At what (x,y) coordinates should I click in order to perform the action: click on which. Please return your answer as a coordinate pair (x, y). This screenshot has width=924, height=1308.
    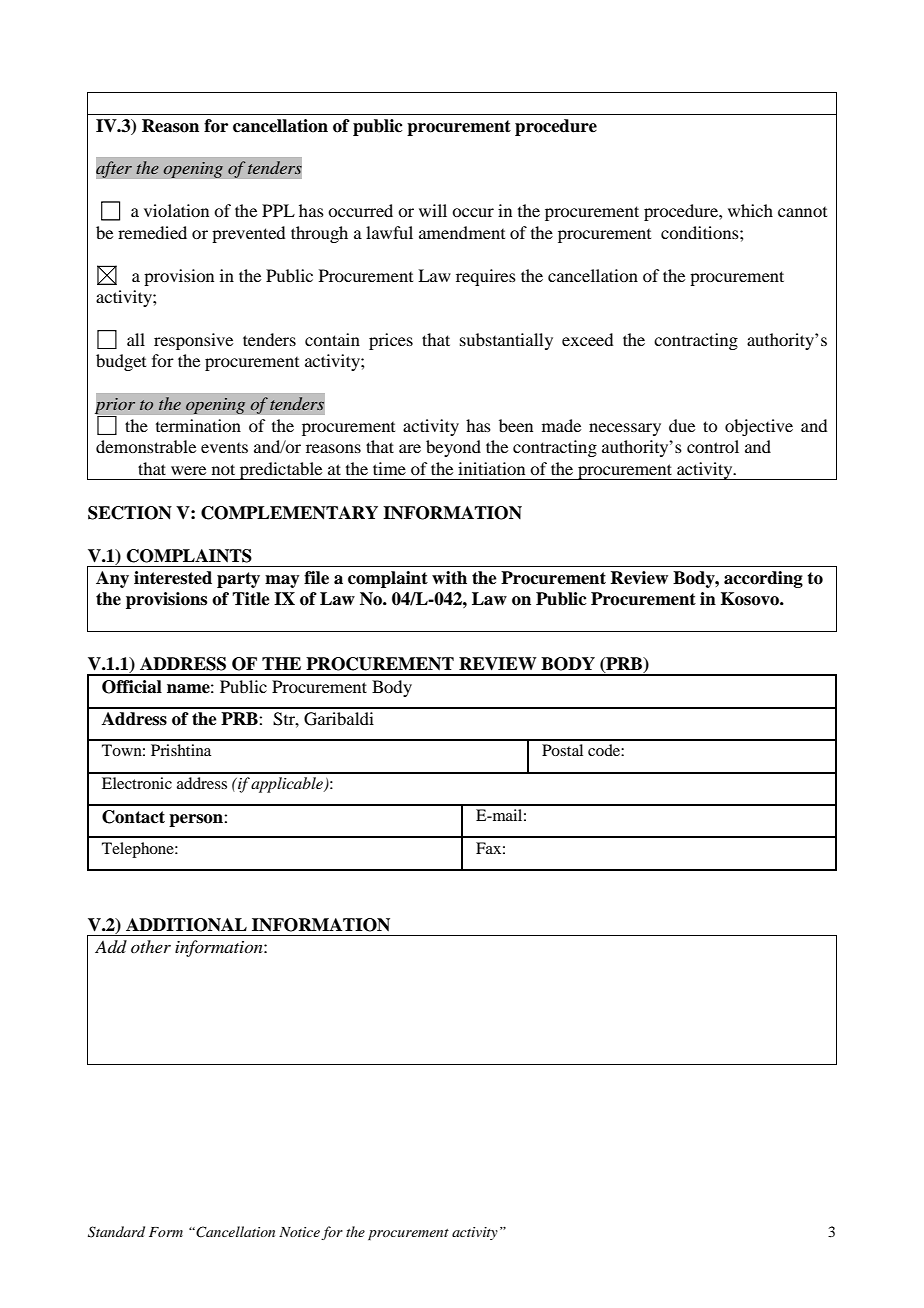
    Looking at the image, I should click on (750, 210).
